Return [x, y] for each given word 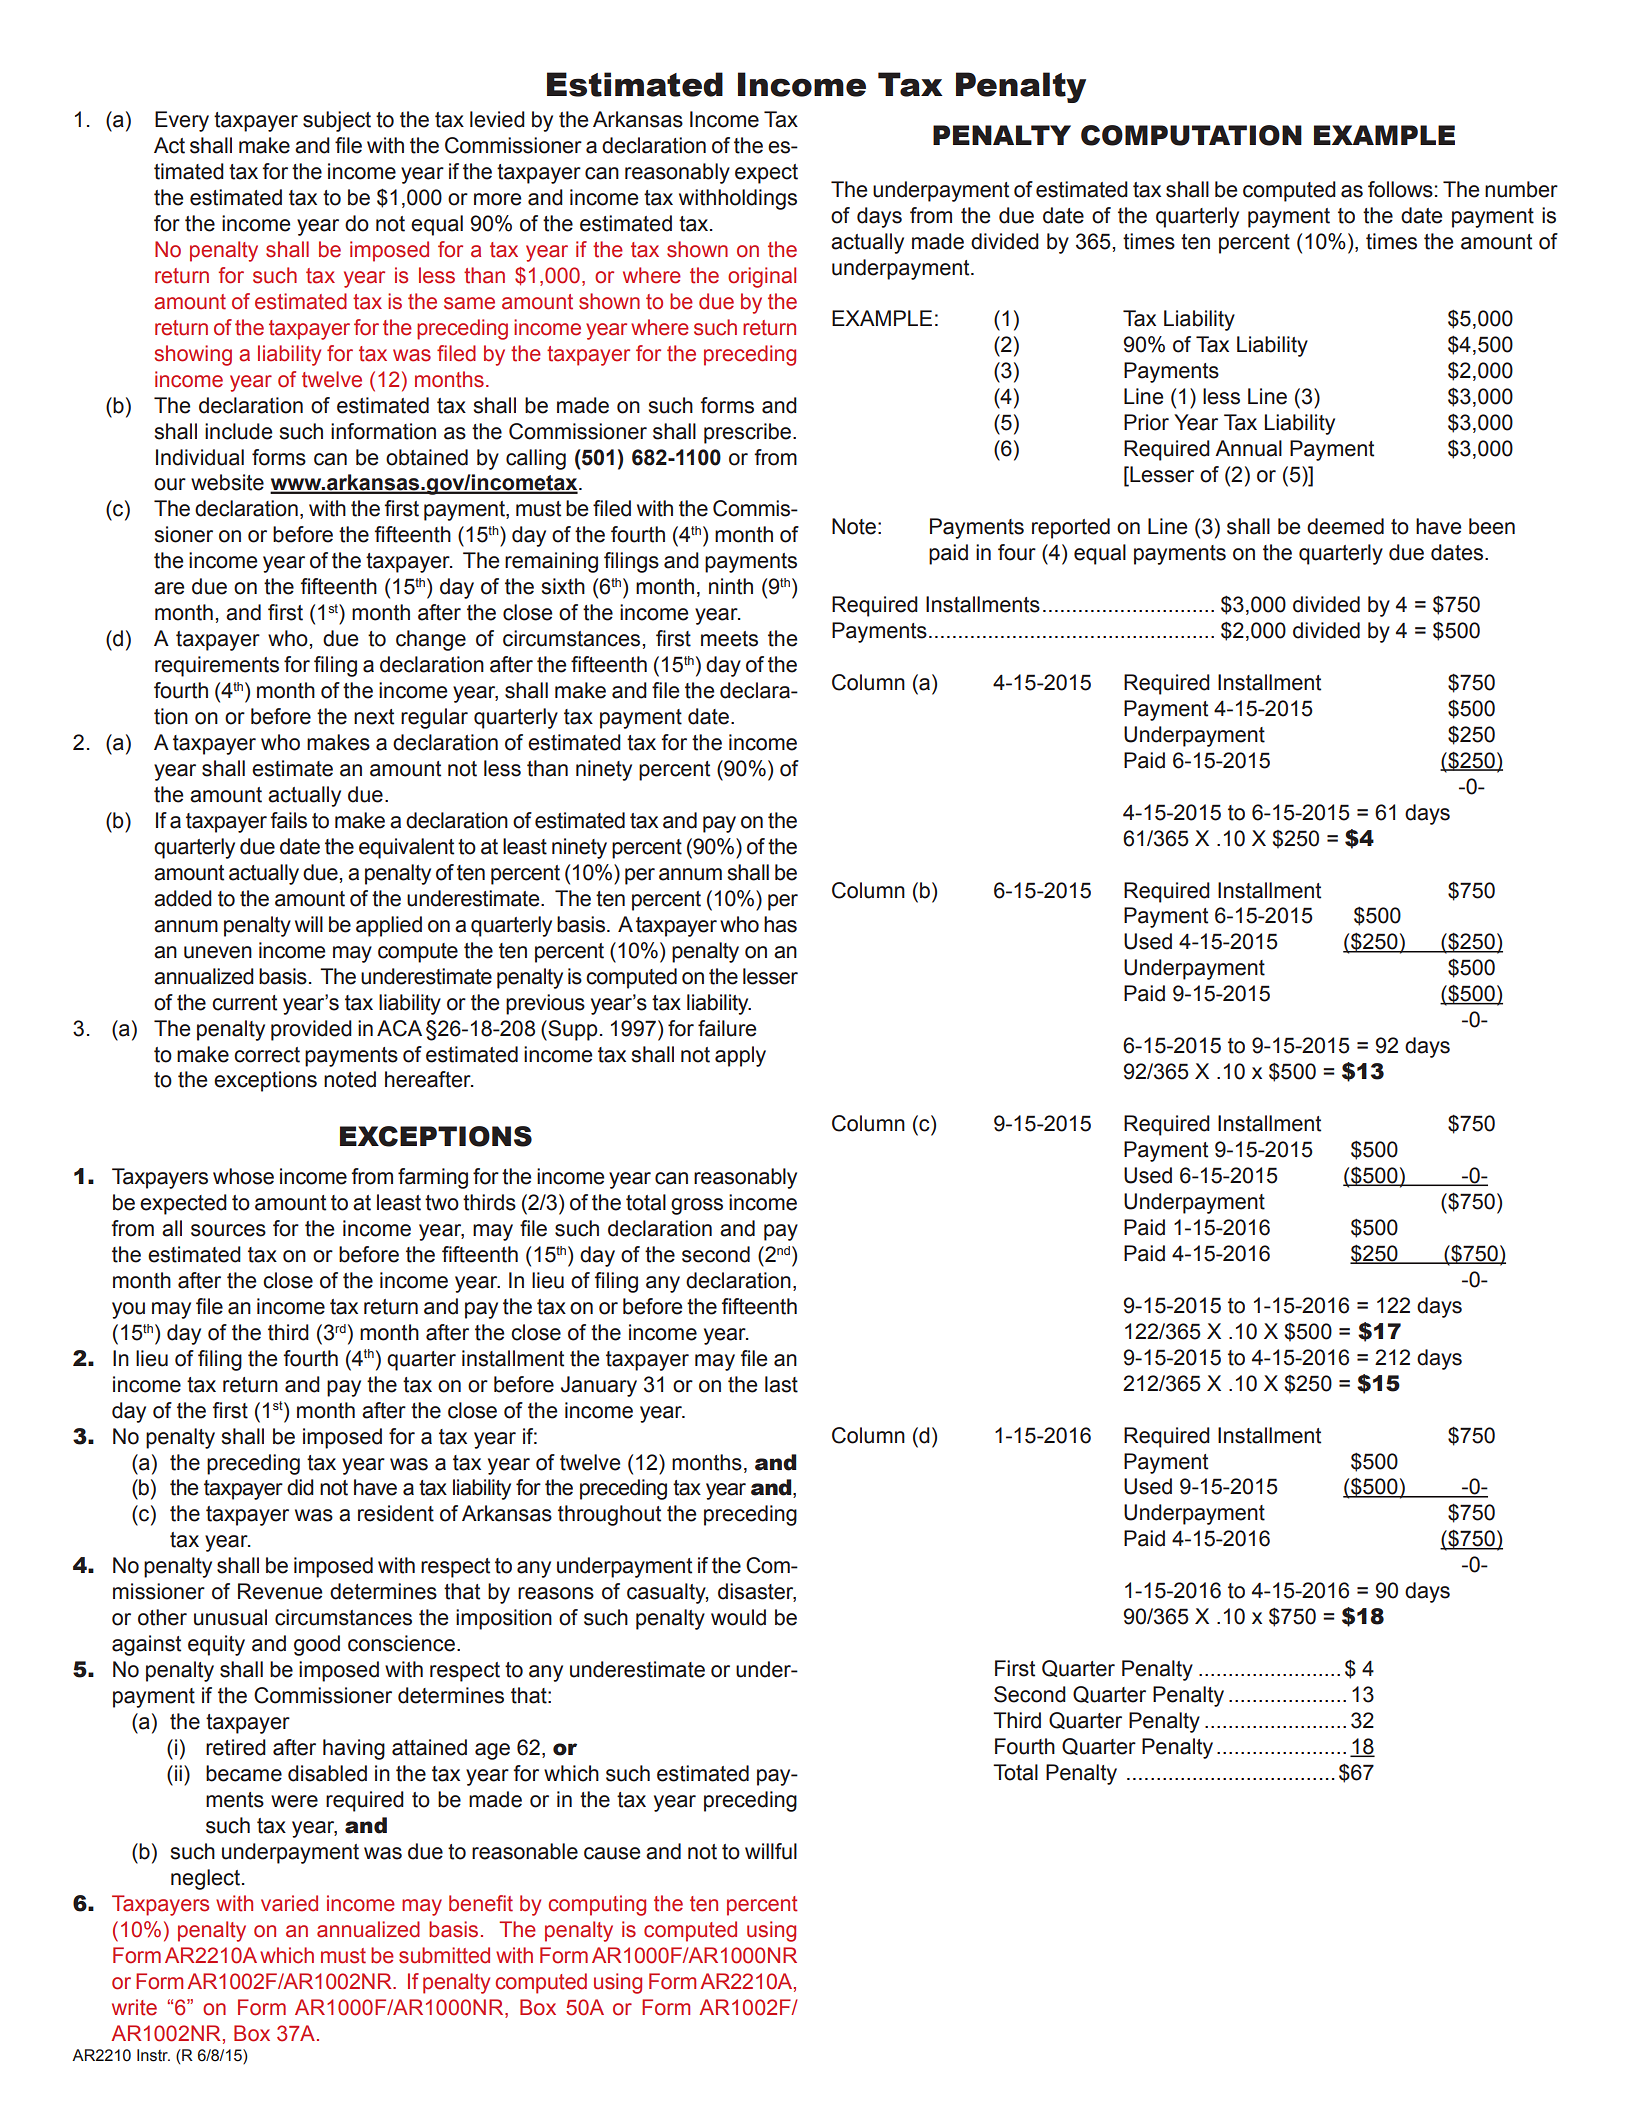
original [762, 277]
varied [289, 1903]
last [781, 1384]
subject [337, 121]
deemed [1345, 526]
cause [612, 1853]
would [738, 1617]
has [780, 924]
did [300, 1487]
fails [288, 820]
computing [597, 1905]
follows [1400, 189]
